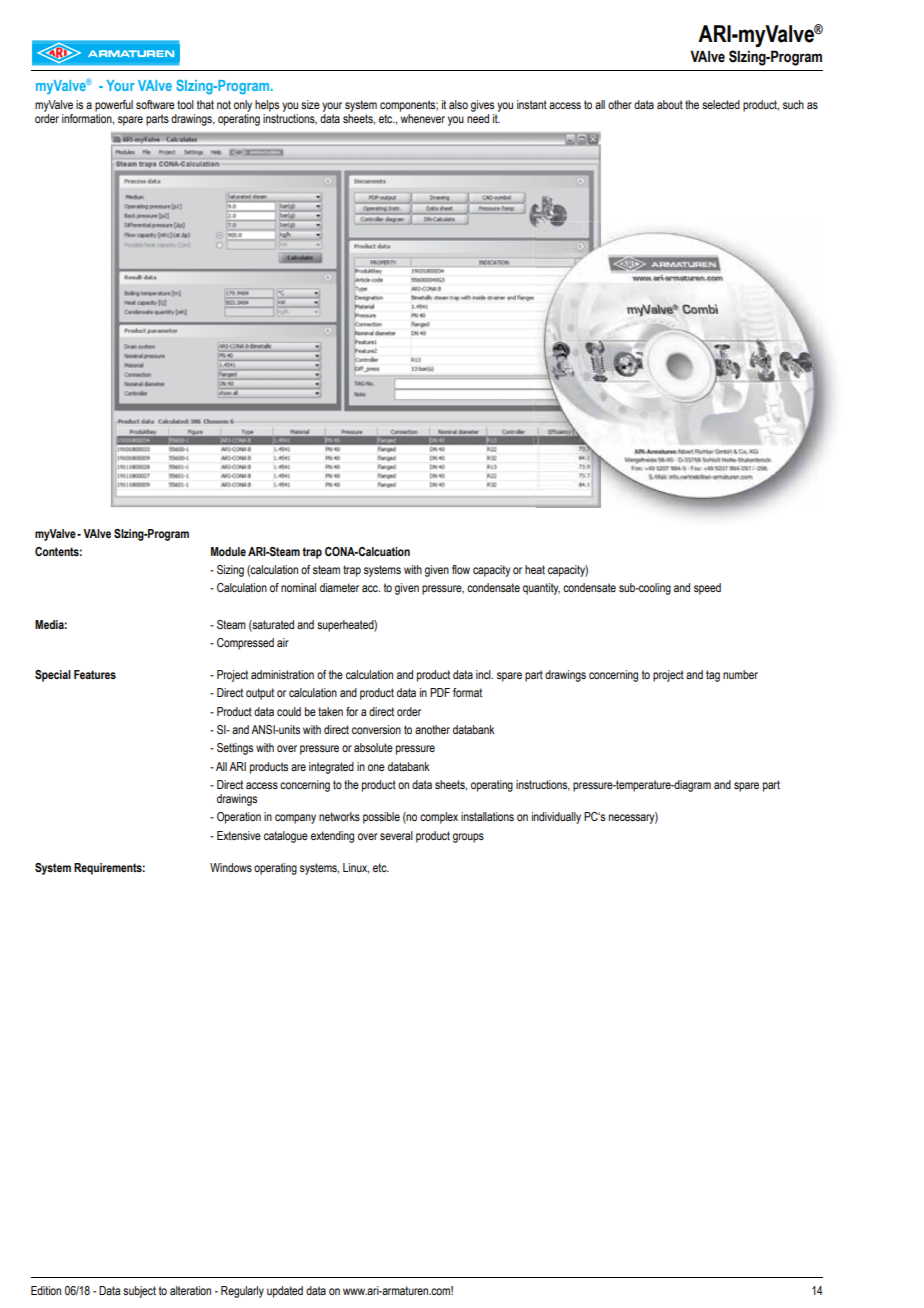 The image size is (924, 1308). What do you see at coordinates (461, 569) in the document?
I see `flow` at bounding box center [461, 569].
